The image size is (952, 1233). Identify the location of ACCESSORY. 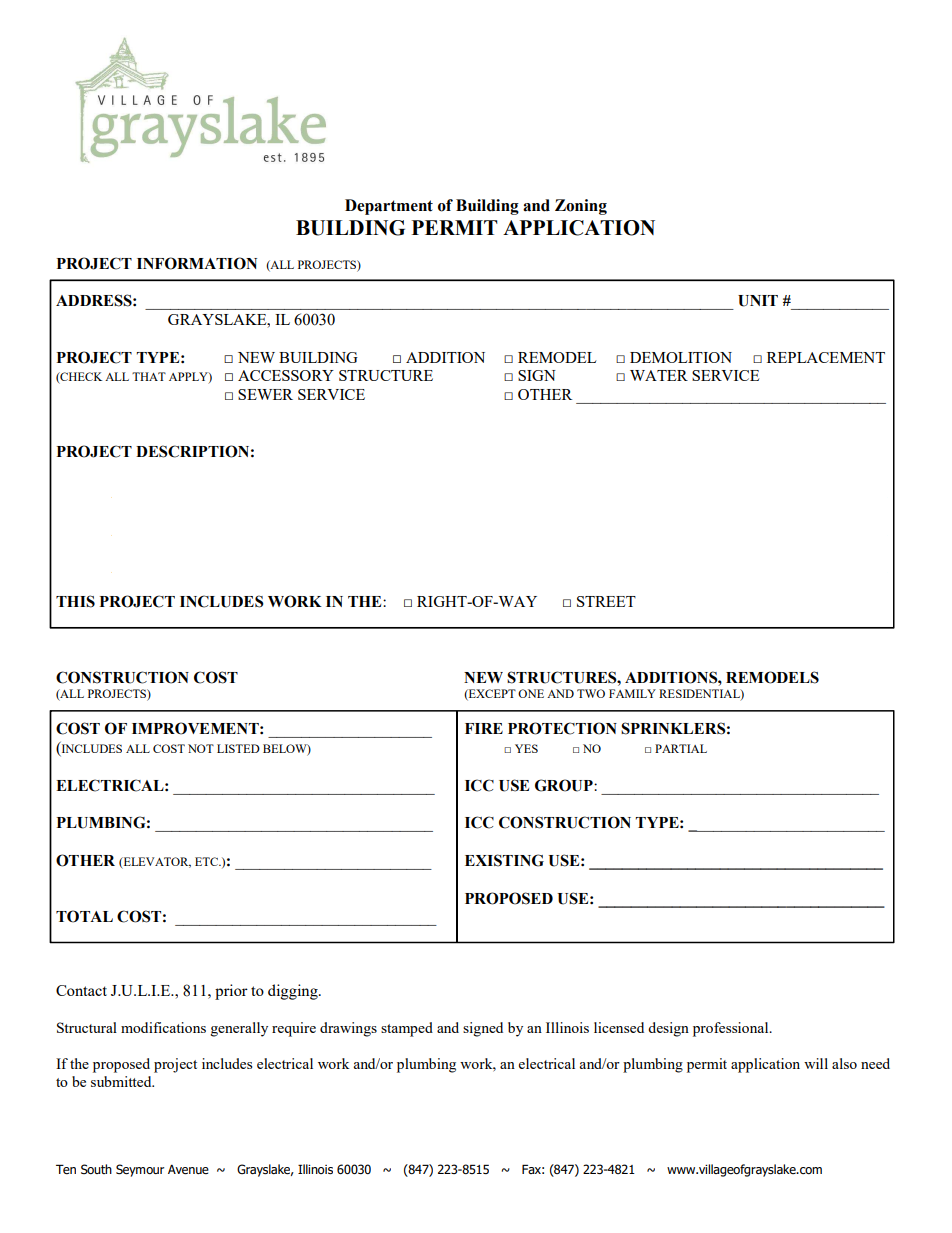
(286, 375).
